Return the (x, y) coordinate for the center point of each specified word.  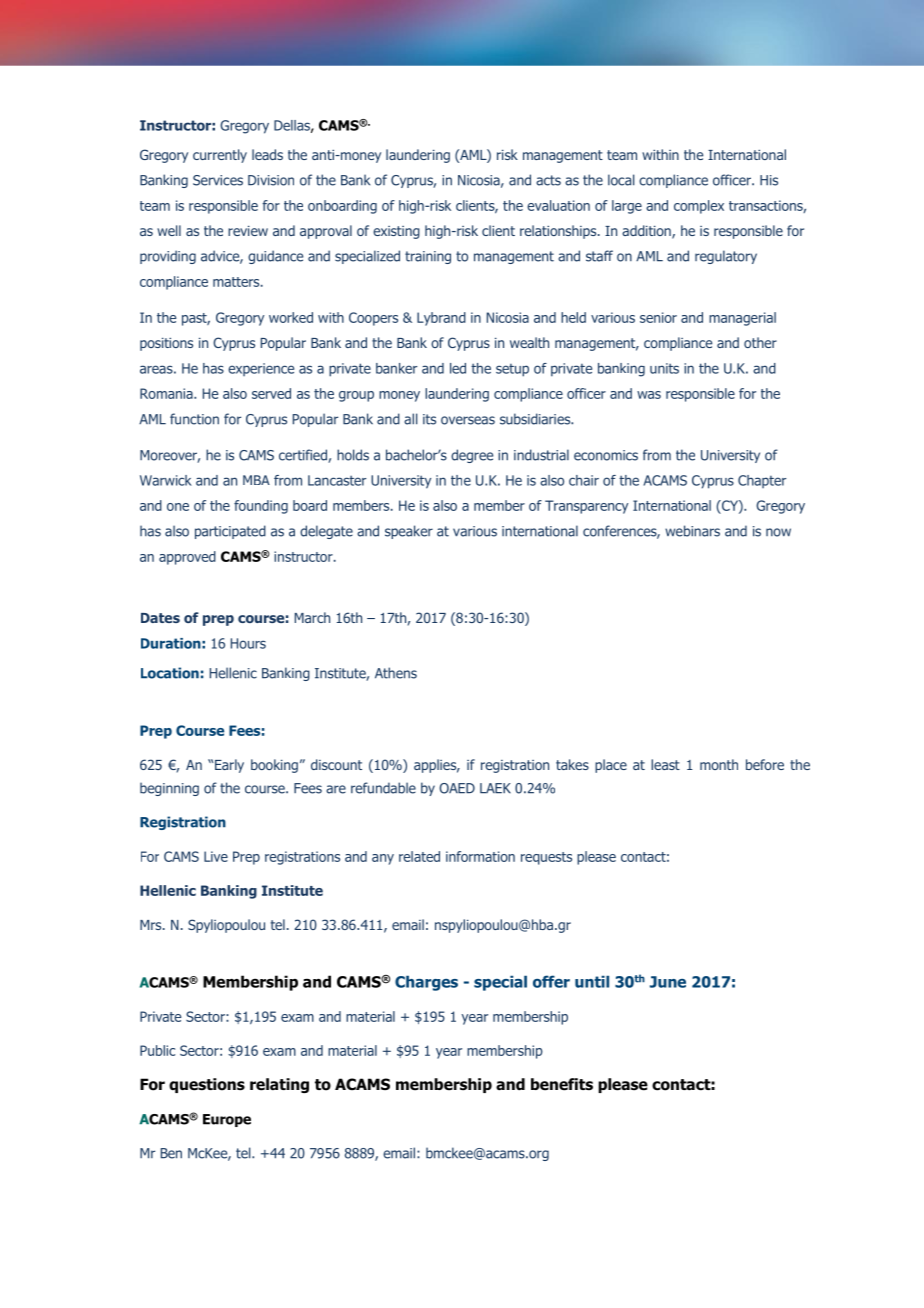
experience (261, 369)
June (668, 982)
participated (230, 532)
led (458, 368)
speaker (409, 532)
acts (548, 180)
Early (229, 766)
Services (218, 180)
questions (207, 1085)
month (719, 764)
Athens (396, 673)
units (664, 368)
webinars (692, 531)
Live (216, 856)
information (480, 856)
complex (699, 207)
